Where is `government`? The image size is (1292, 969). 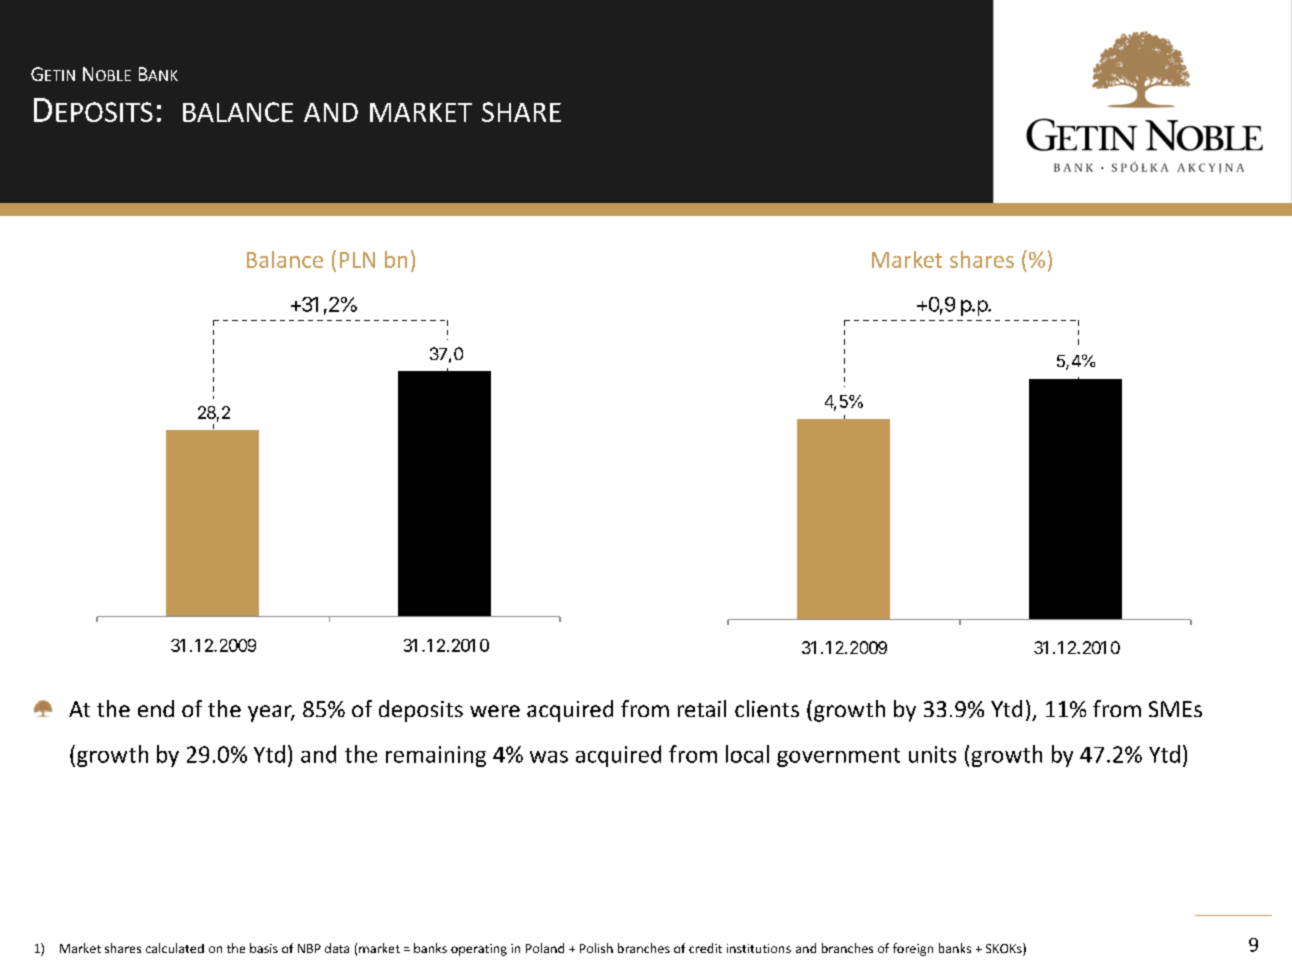 government is located at coordinates (838, 757).
